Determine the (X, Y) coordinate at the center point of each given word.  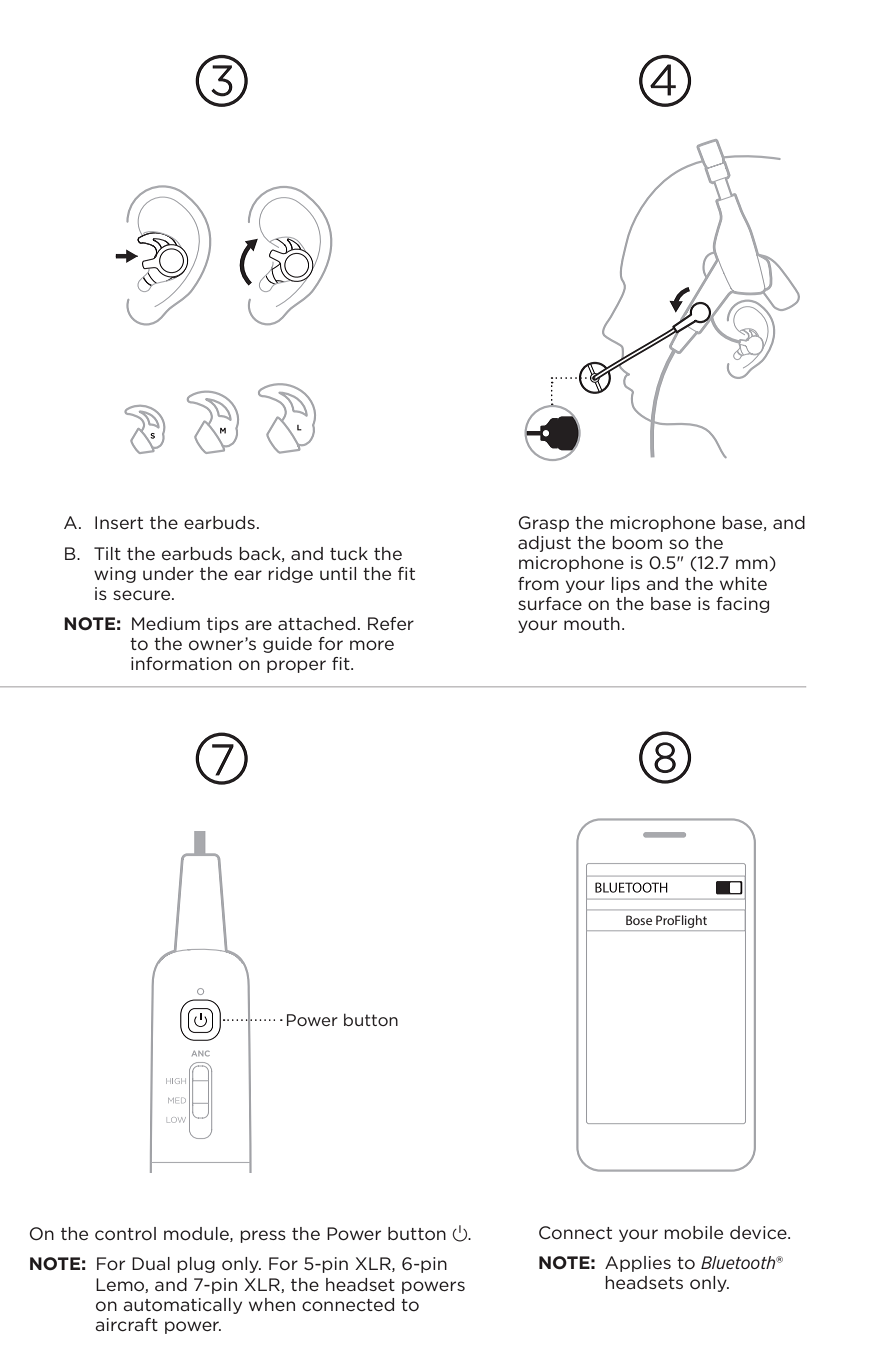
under (168, 573)
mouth (592, 623)
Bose (639, 920)
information (181, 663)
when (272, 1304)
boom (637, 542)
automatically (182, 1306)
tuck (349, 553)
